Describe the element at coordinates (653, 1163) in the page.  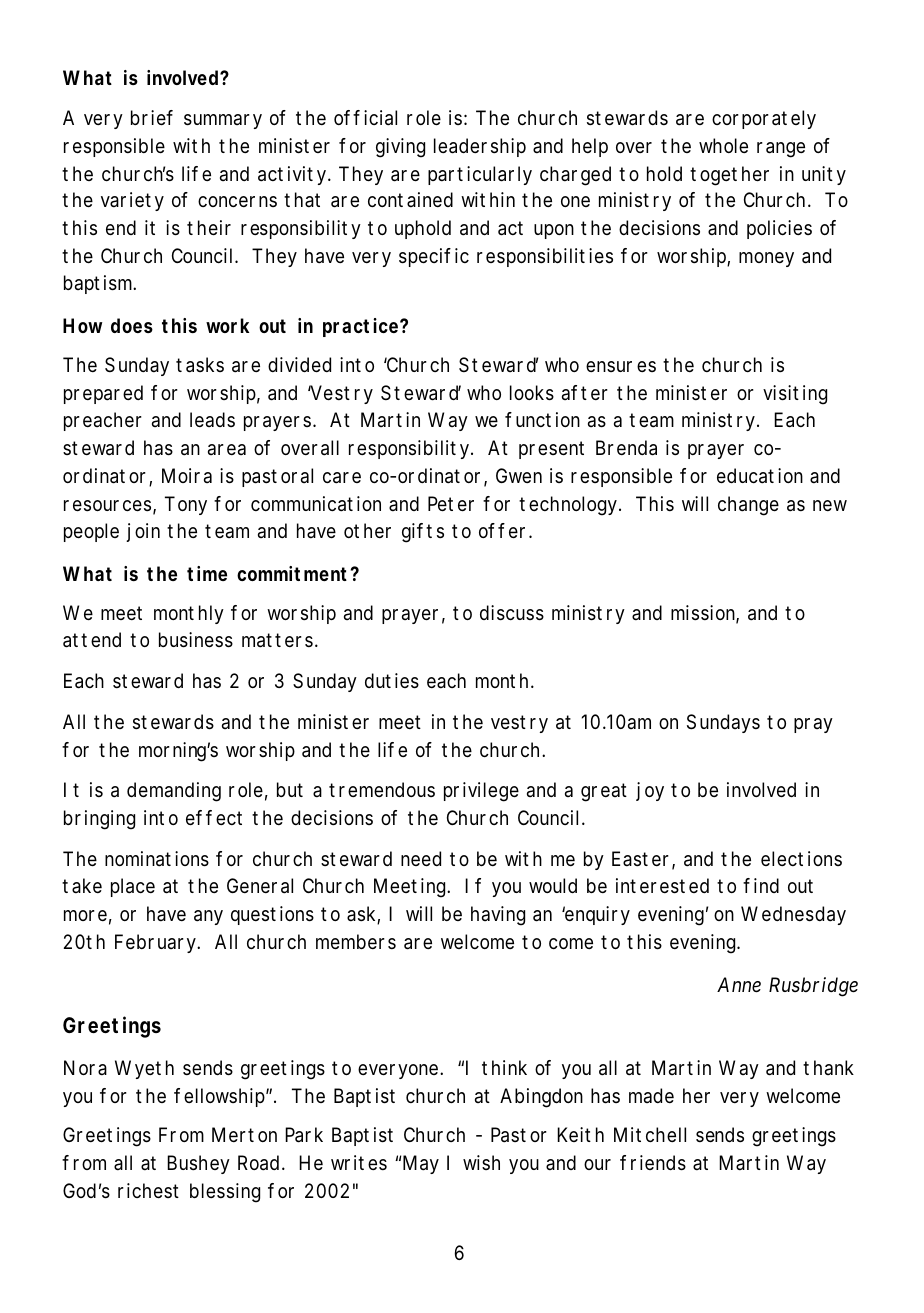
I see `friends` at that location.
